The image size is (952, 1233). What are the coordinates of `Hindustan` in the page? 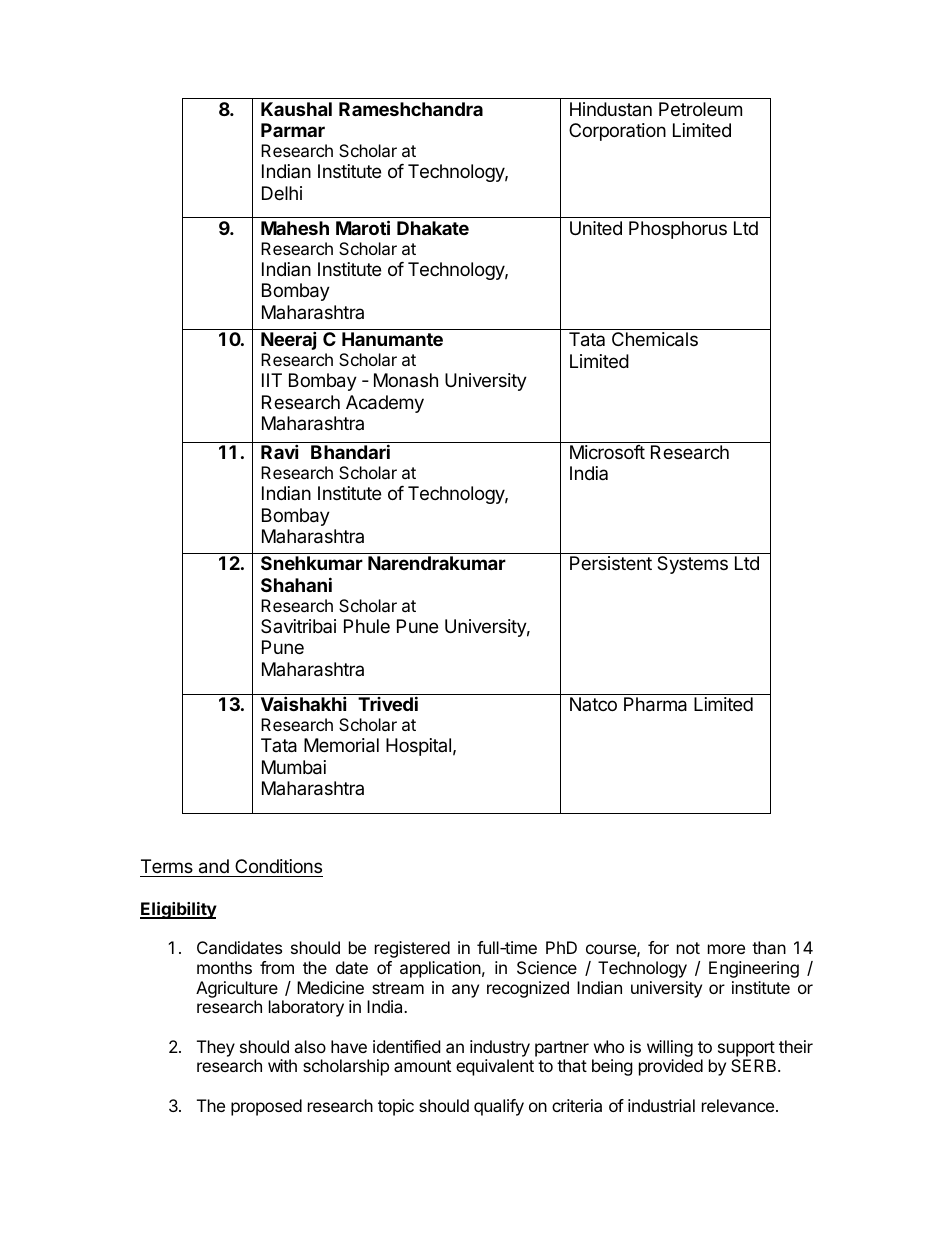 It's located at (611, 109).
